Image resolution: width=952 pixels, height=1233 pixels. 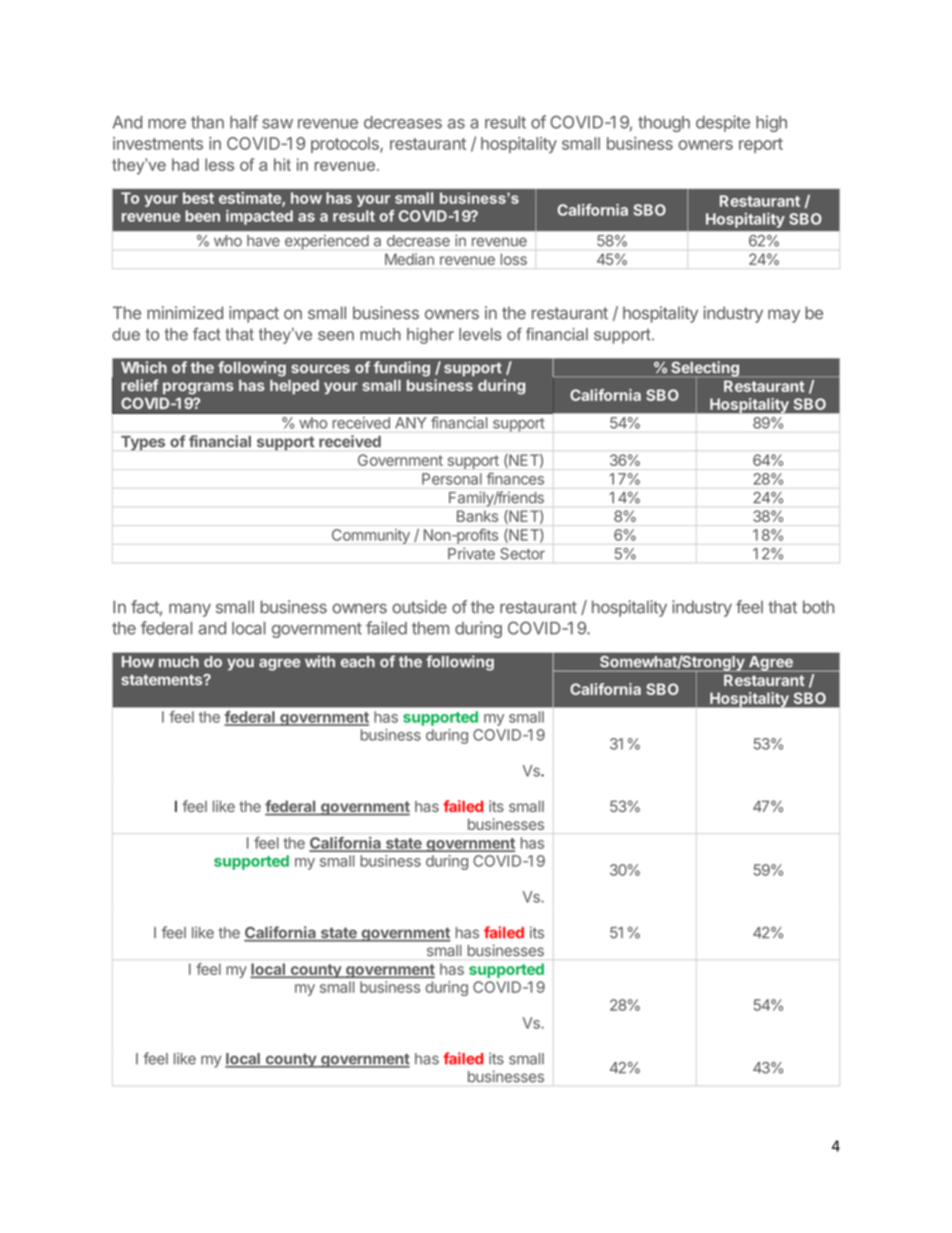 I want to click on both, so click(x=818, y=607).
